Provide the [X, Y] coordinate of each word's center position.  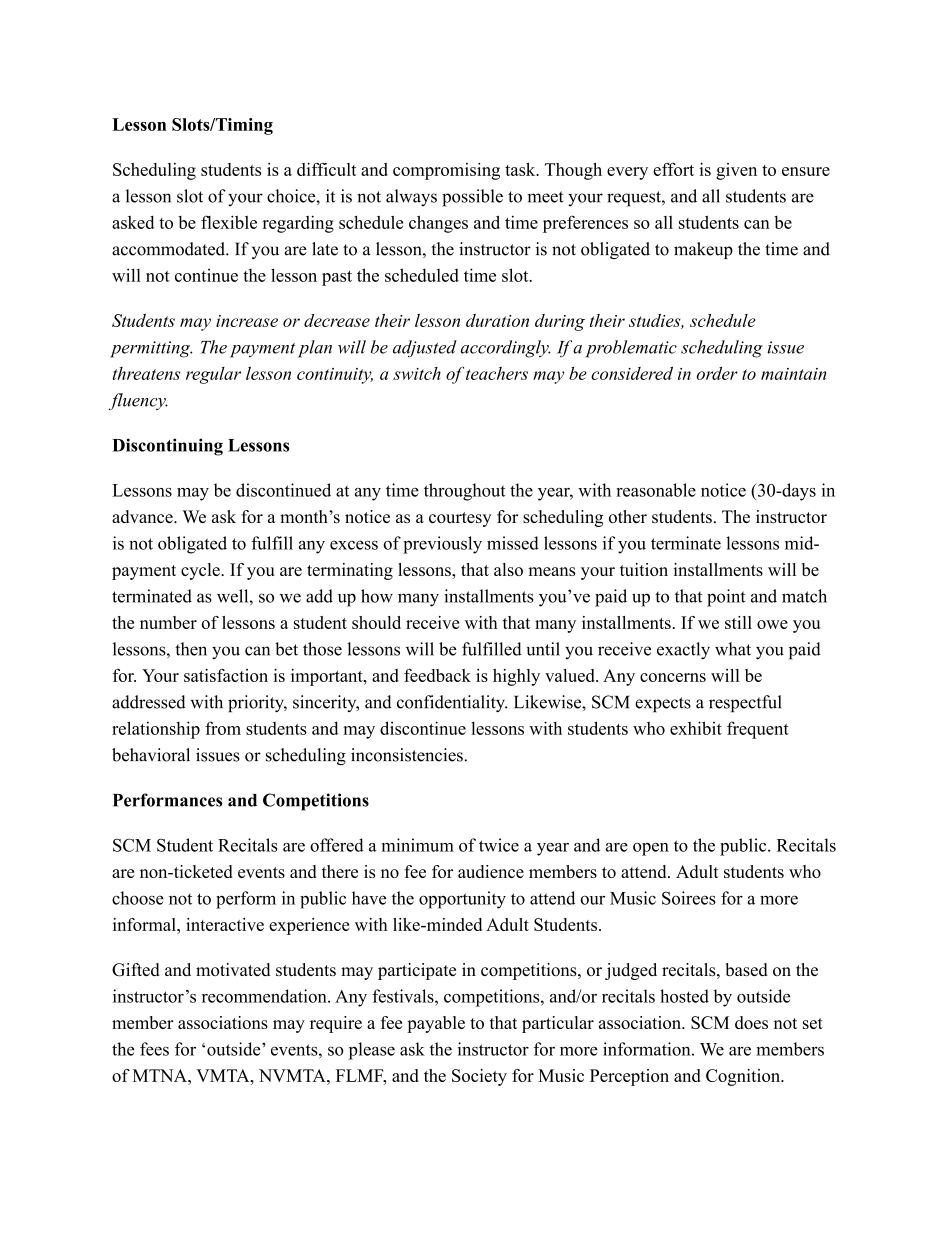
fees [154, 1049]
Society [479, 1077]
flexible [229, 222]
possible [472, 198]
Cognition [744, 1077]
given [736, 171]
